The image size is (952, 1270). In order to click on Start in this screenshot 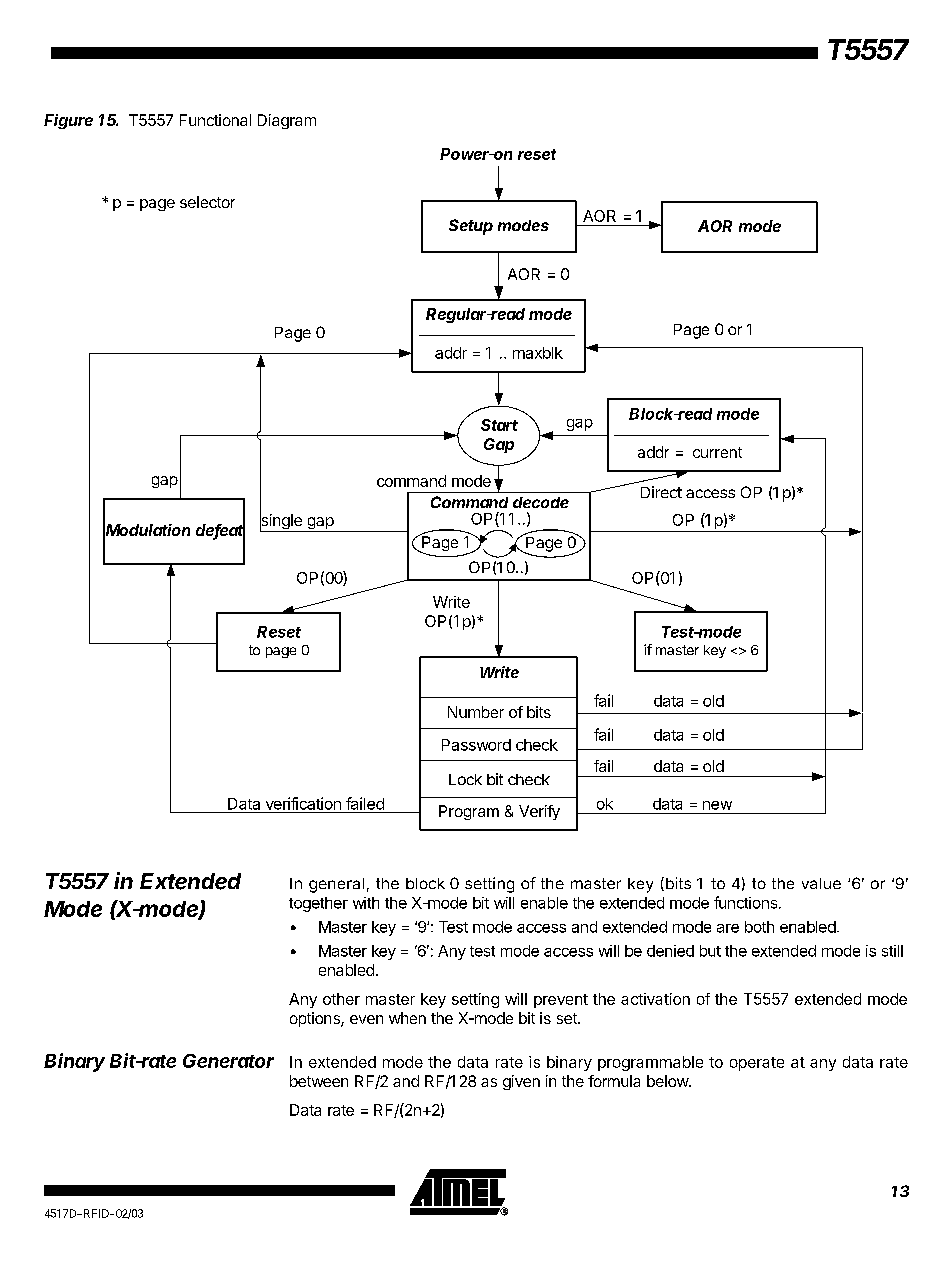, I will do `click(499, 425)`.
